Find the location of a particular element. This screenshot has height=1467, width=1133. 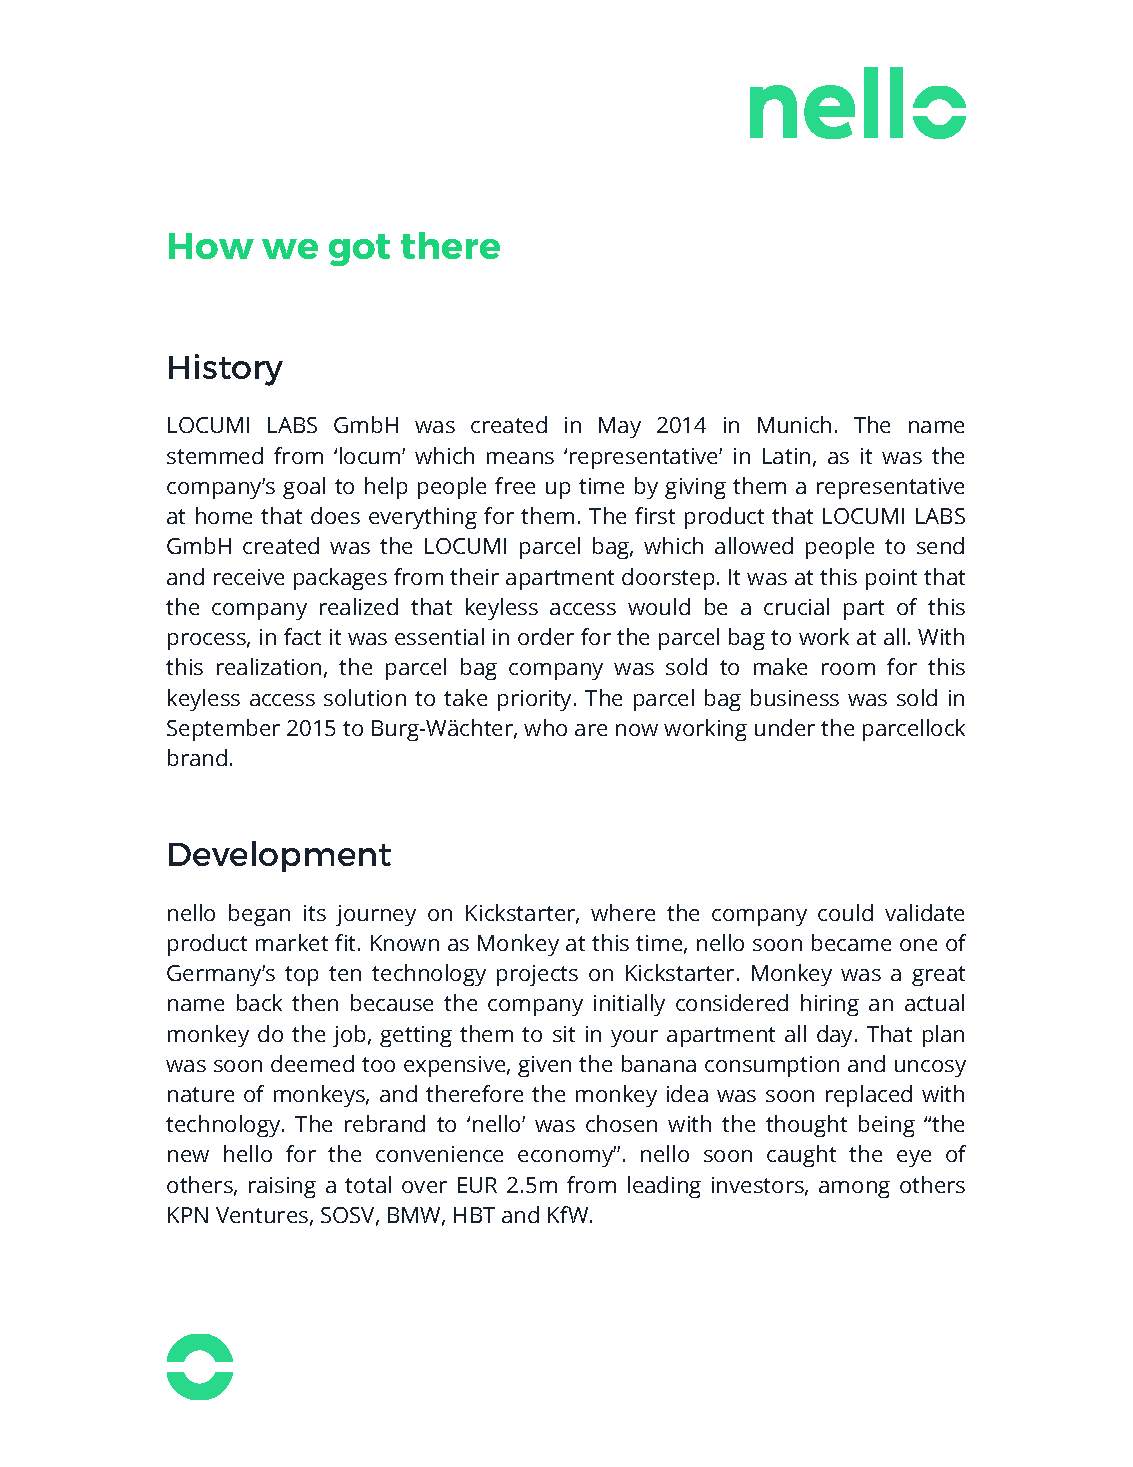

means is located at coordinates (520, 458).
